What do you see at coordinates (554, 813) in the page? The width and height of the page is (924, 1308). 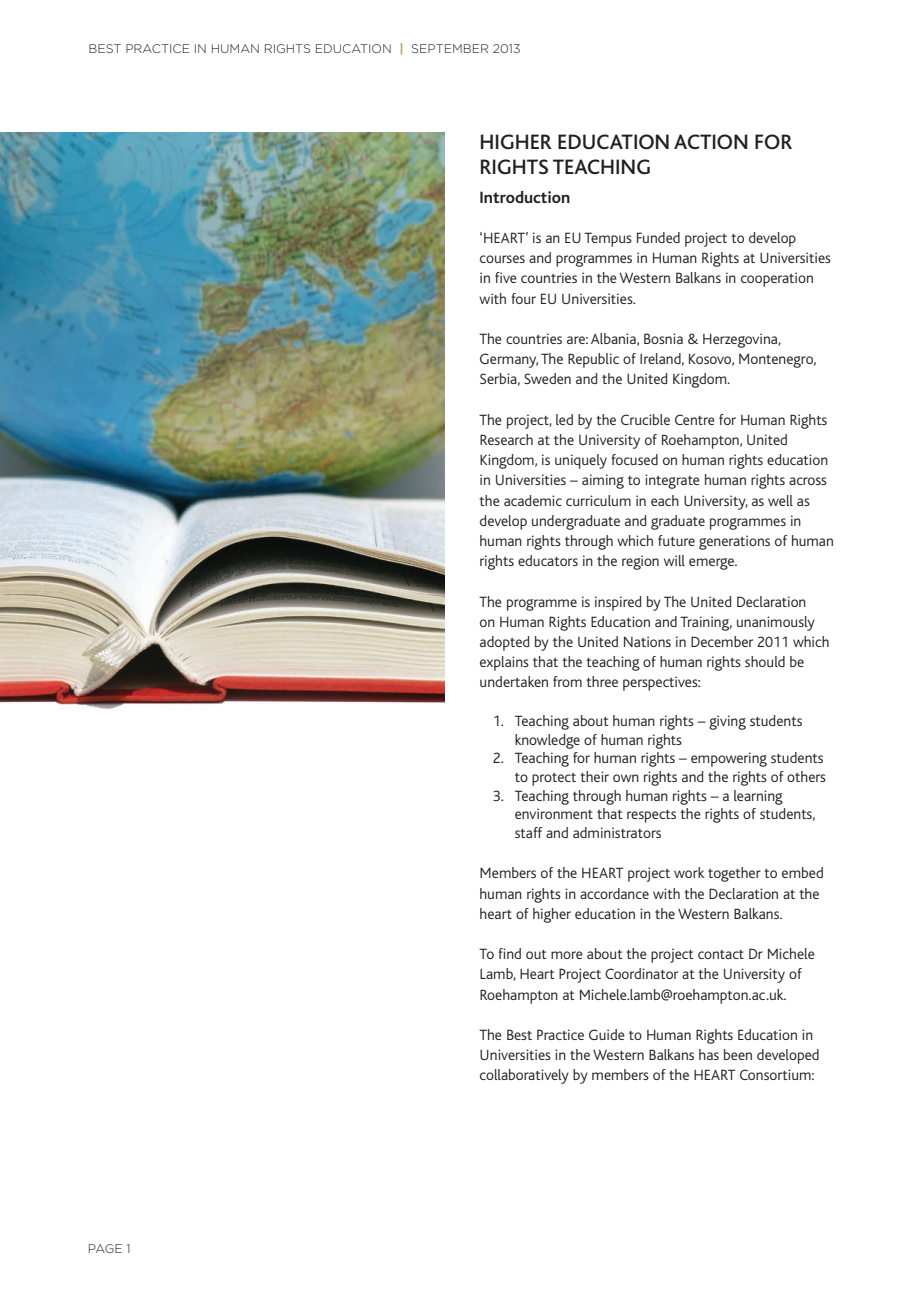 I see `environment` at bounding box center [554, 813].
